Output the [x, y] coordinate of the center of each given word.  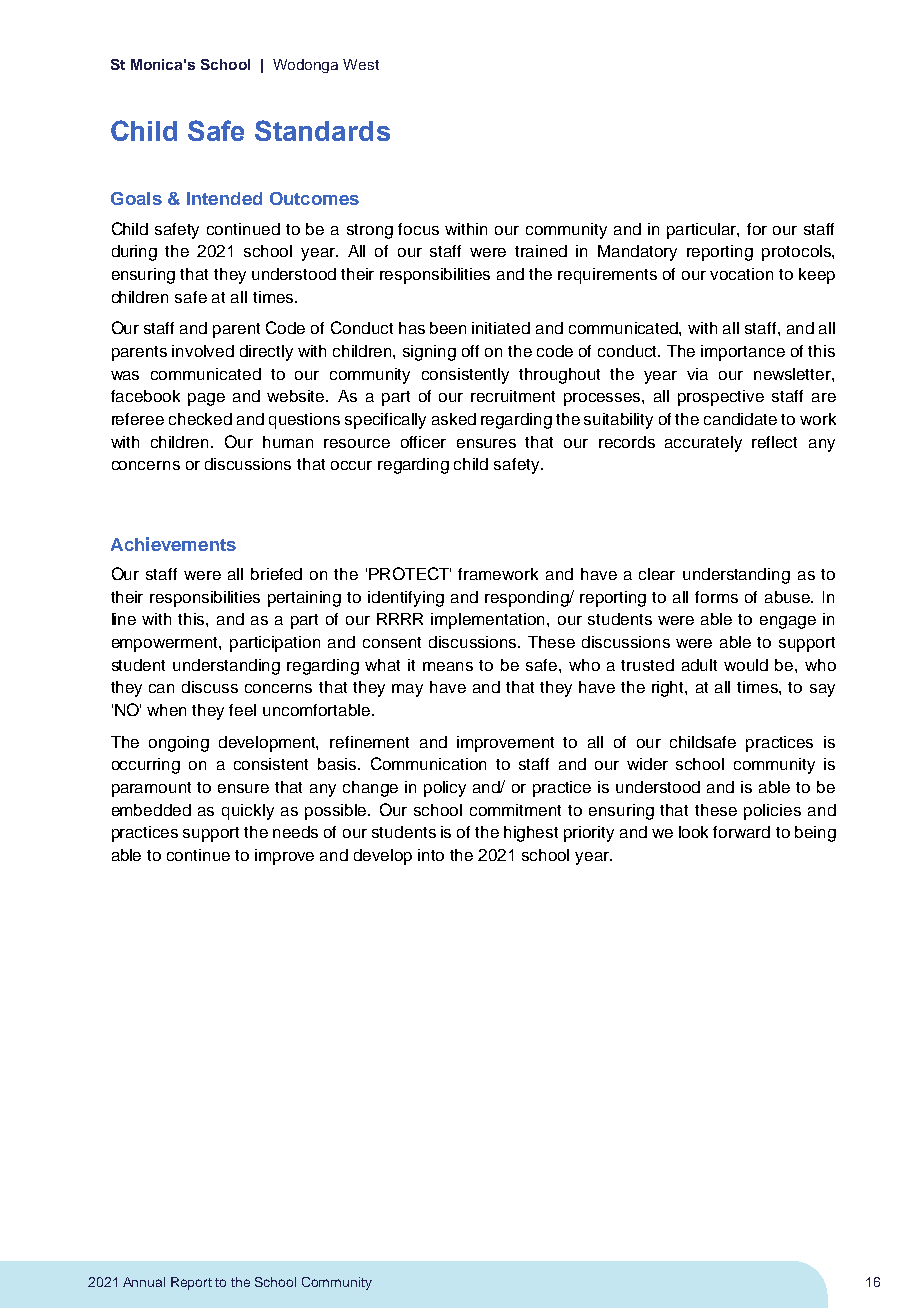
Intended [224, 198]
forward [741, 832]
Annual [144, 1282]
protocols [797, 253]
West [361, 64]
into [431, 855]
